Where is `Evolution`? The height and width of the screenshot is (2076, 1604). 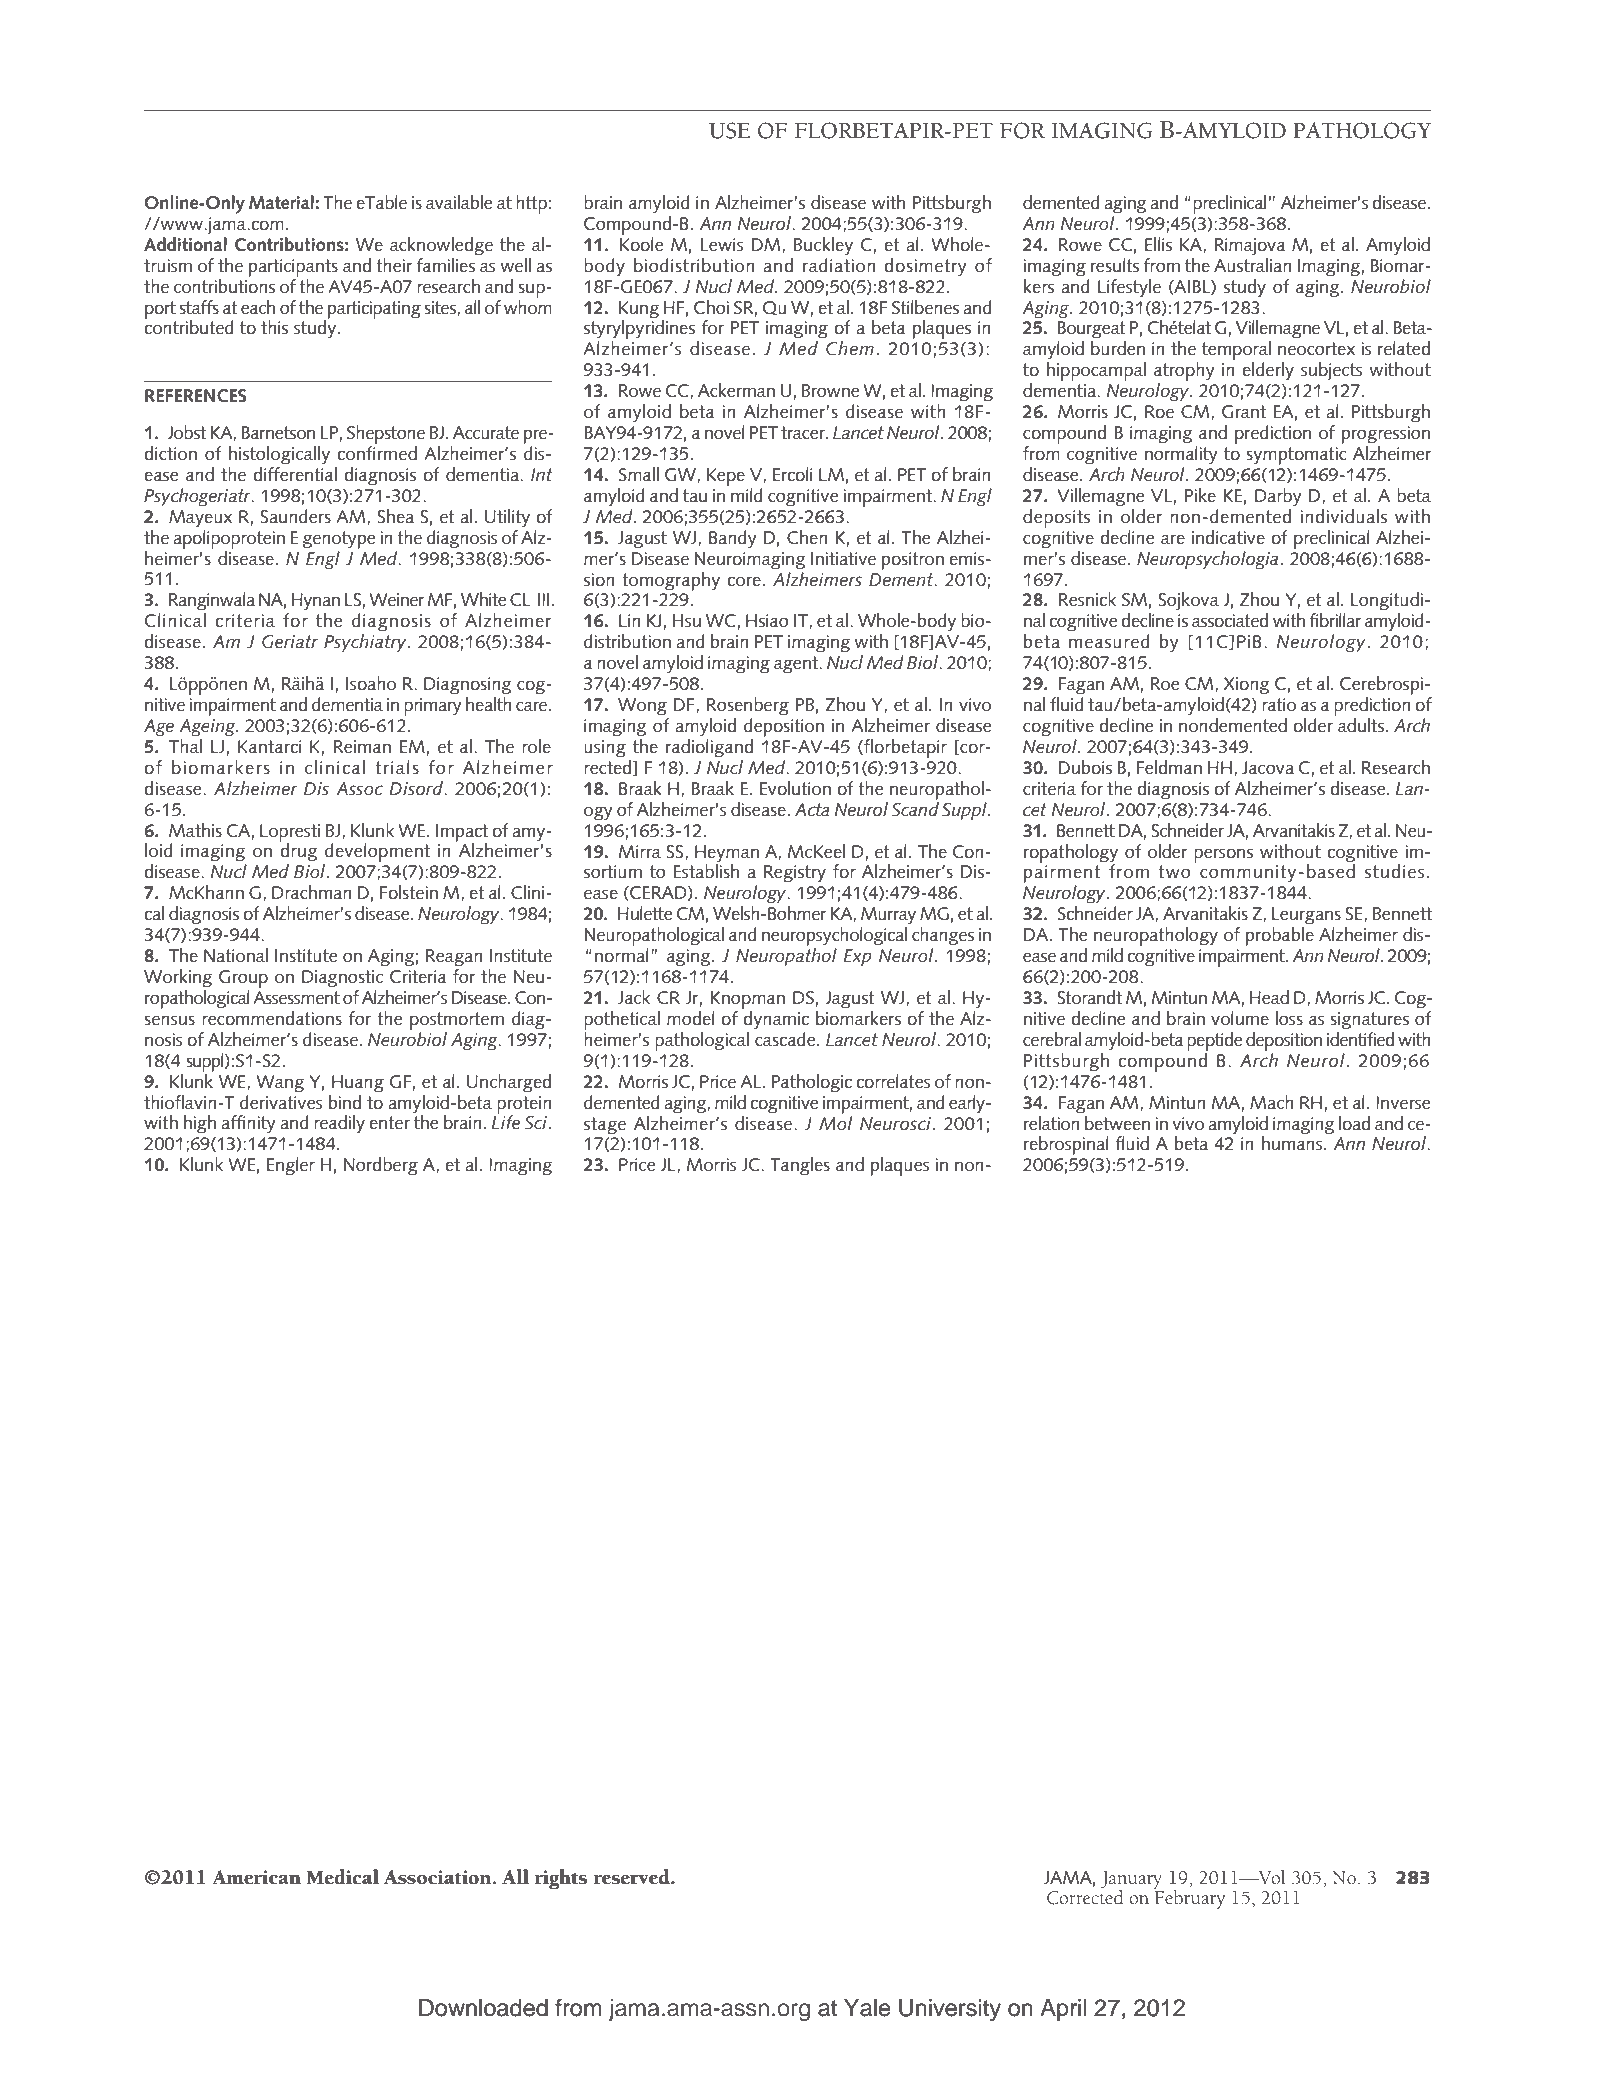 Evolution is located at coordinates (795, 788).
